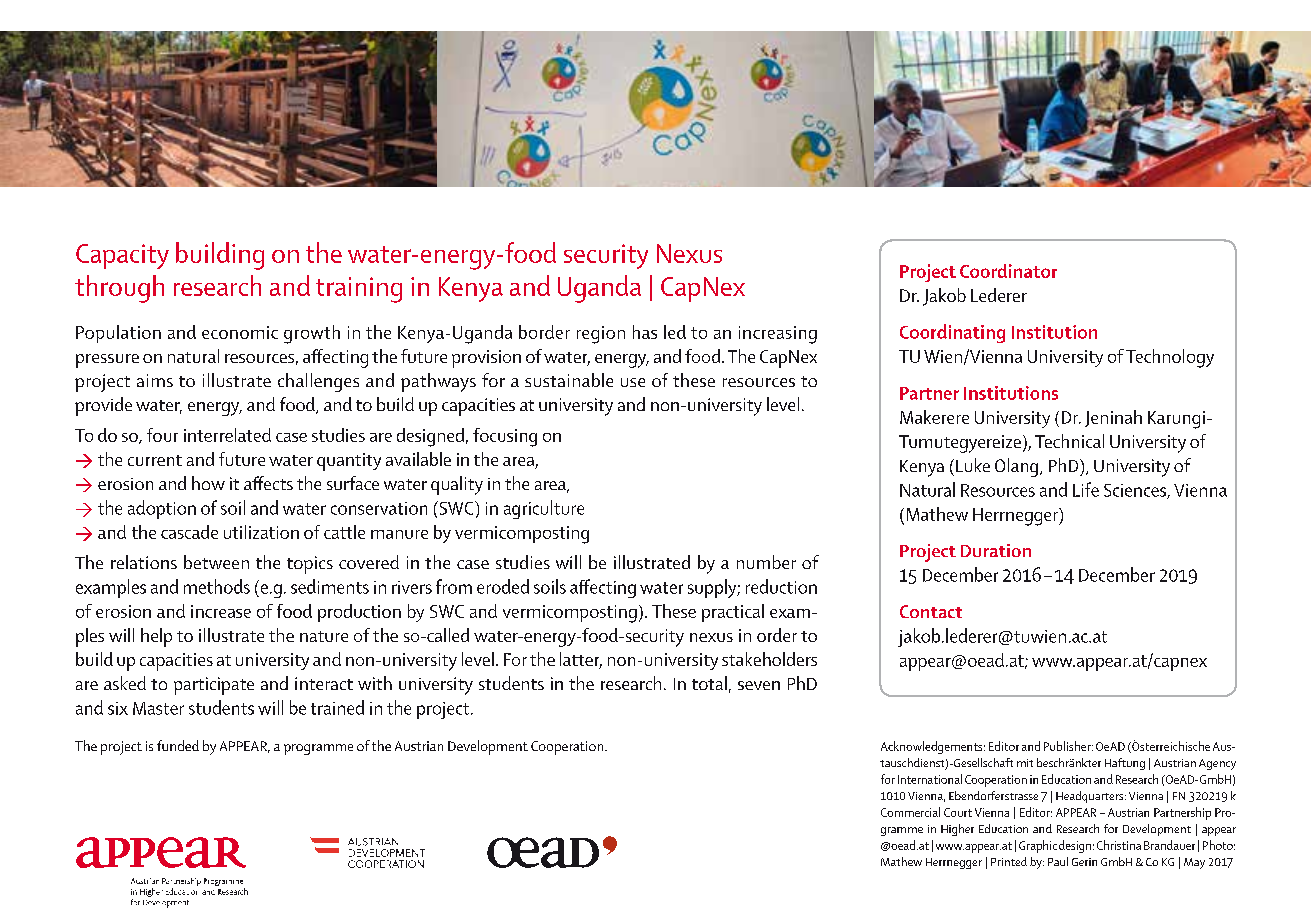 The height and width of the page is (924, 1311). What do you see at coordinates (1018, 467) in the page?
I see `Olang` at bounding box center [1018, 467].
